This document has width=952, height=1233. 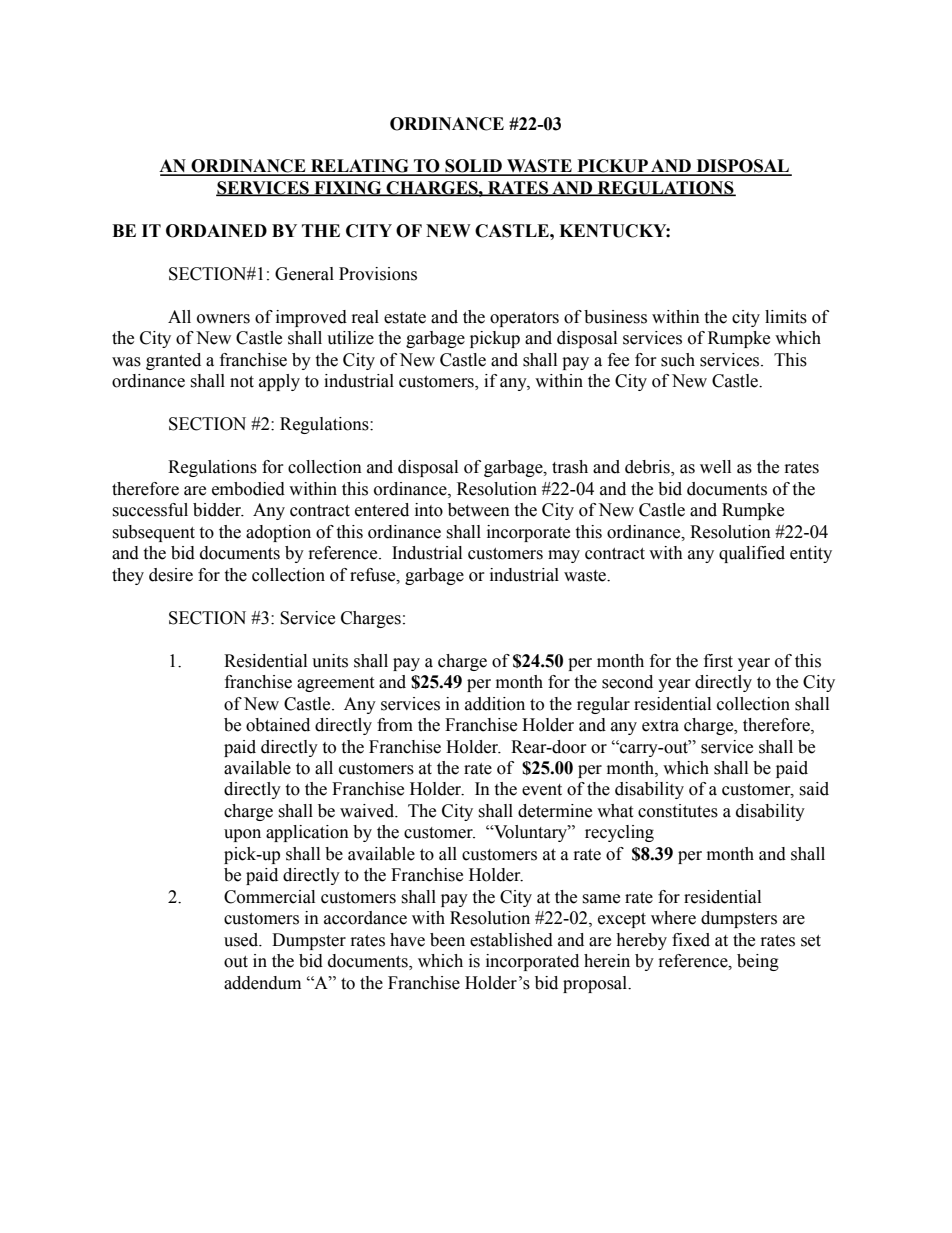 I want to click on used, so click(x=242, y=940).
